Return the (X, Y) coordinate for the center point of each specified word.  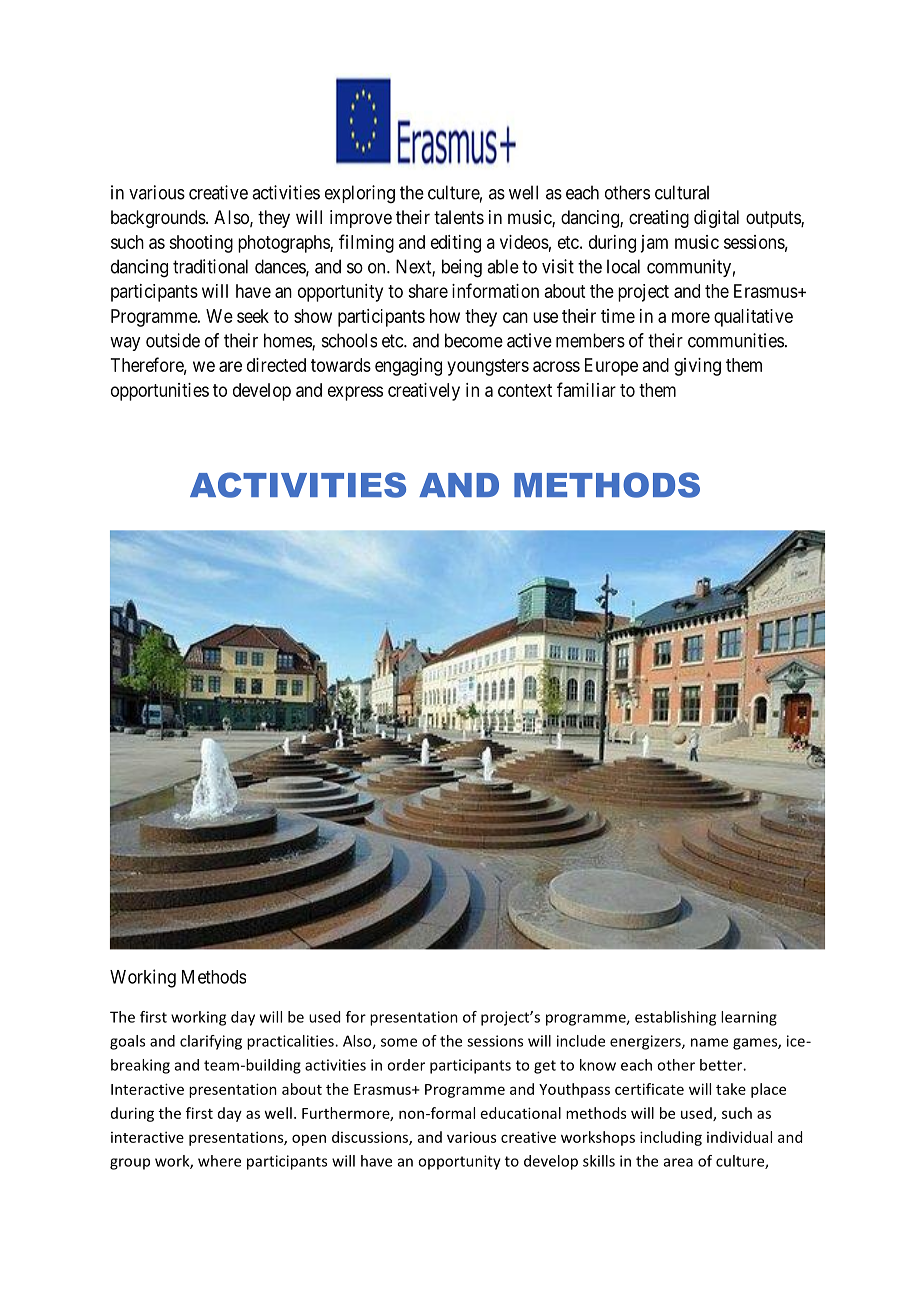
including (671, 1138)
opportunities (160, 392)
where (219, 1161)
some (399, 1042)
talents (459, 217)
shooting (201, 244)
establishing (675, 1018)
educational (521, 1113)
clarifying (211, 1042)
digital (716, 219)
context (525, 390)
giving (697, 367)
